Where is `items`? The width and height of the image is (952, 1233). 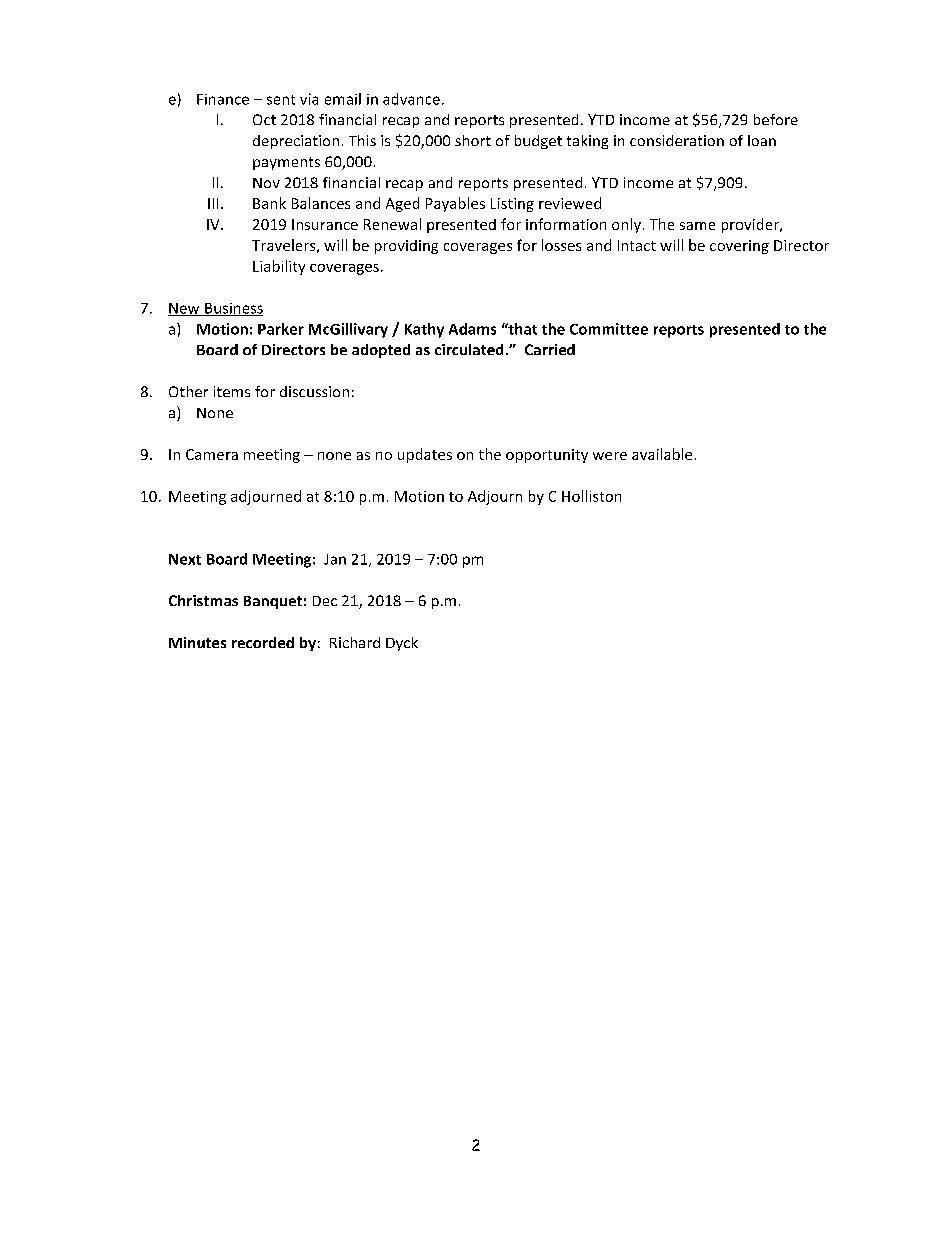
items is located at coordinates (232, 391).
